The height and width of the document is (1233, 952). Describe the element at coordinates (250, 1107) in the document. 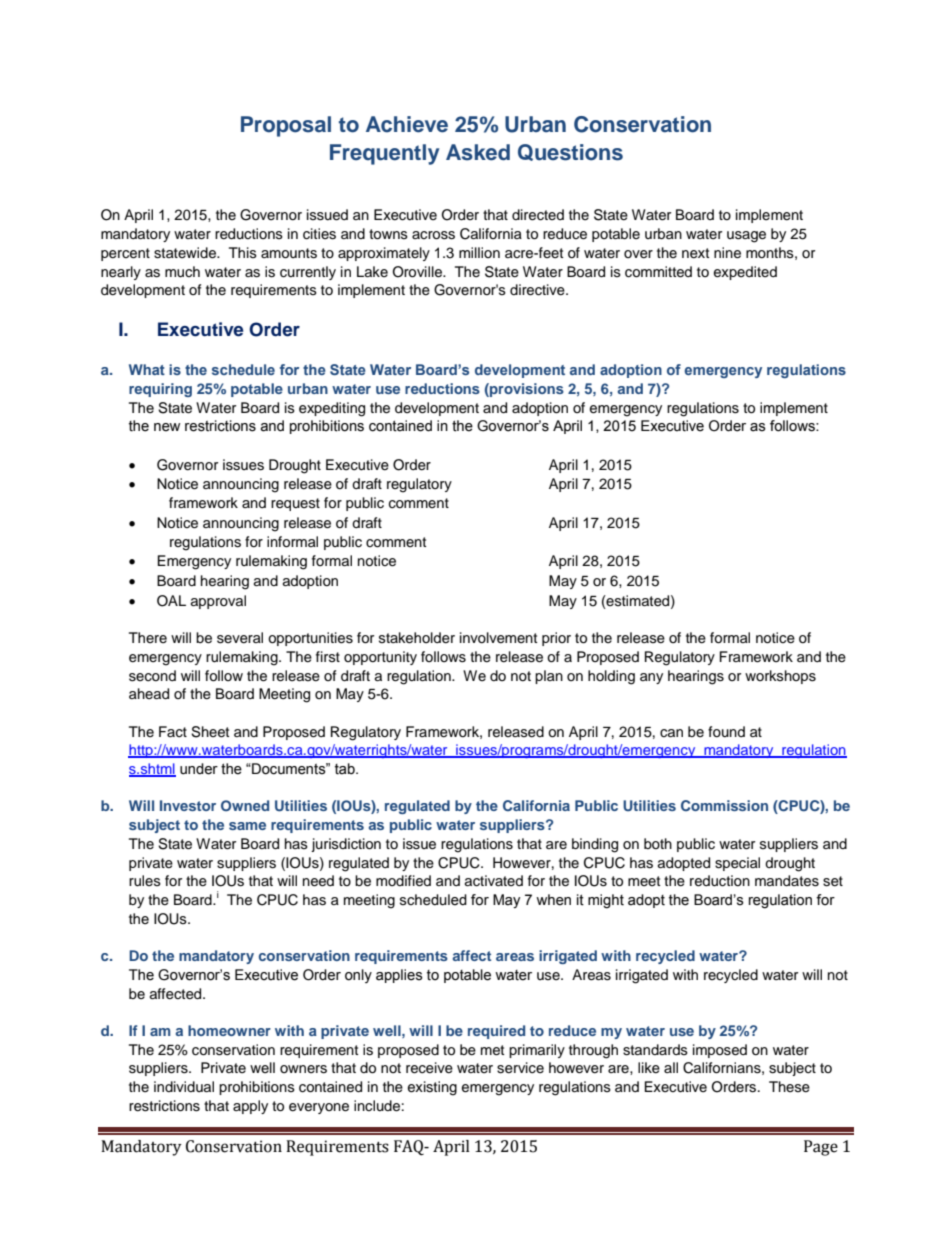

I see `apply` at that location.
